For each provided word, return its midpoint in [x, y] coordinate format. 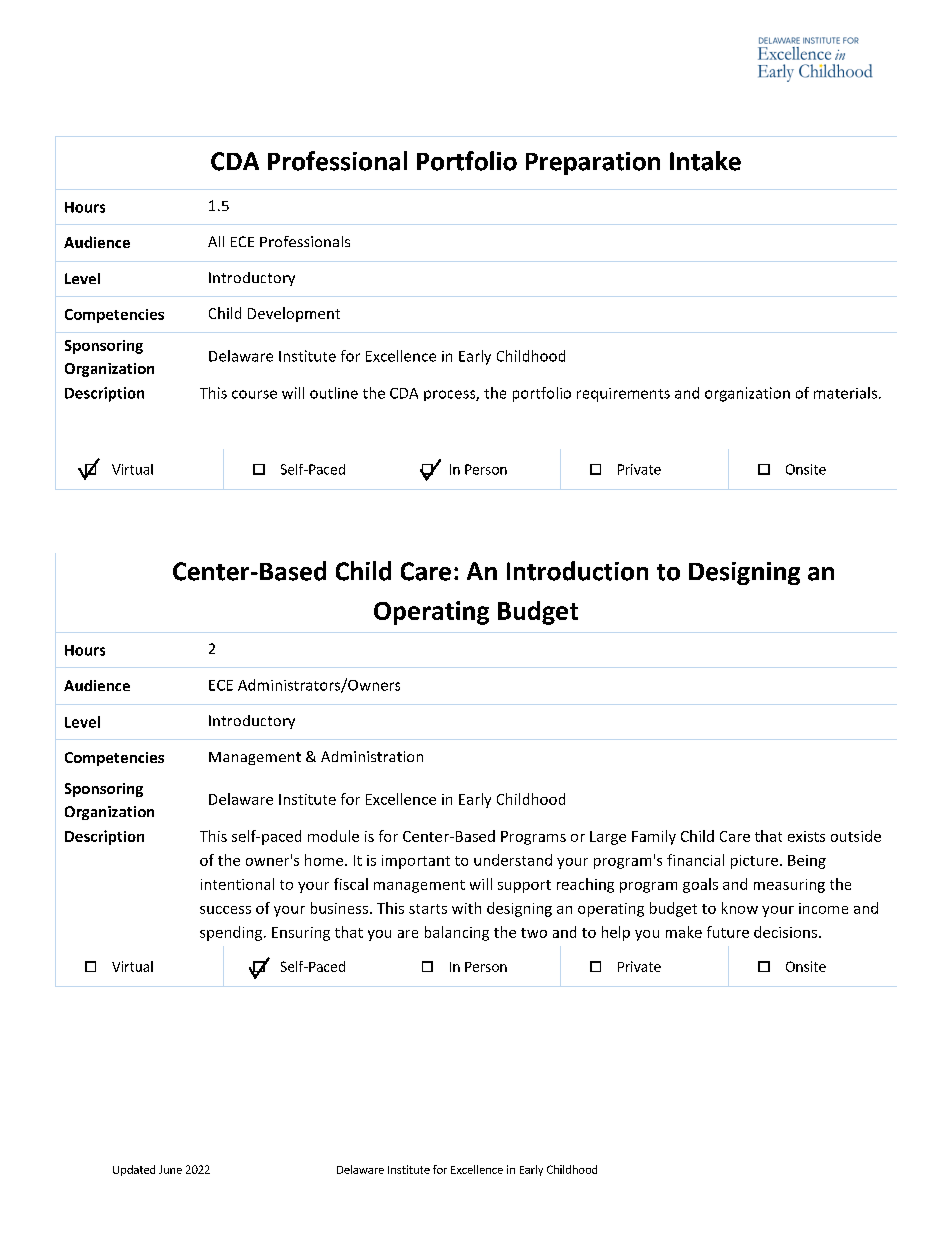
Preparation [593, 163]
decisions [787, 932]
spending [232, 933]
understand [513, 860]
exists [806, 836]
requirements [623, 395]
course [254, 394]
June [170, 1169]
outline [334, 393]
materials [845, 393]
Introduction [577, 571]
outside [856, 836]
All [216, 241]
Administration [372, 756]
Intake [705, 161]
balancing [457, 933]
